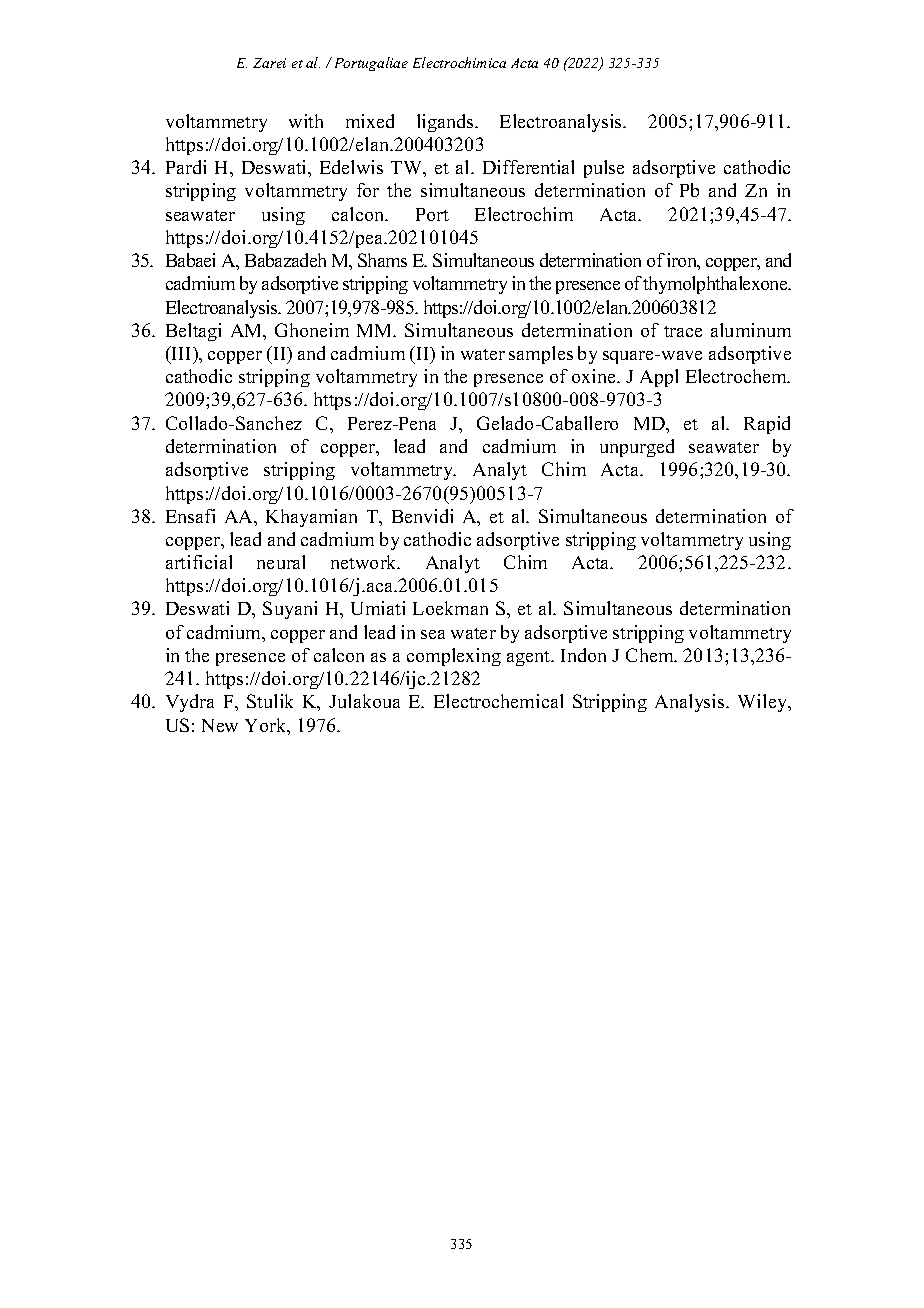 The height and width of the screenshot is (1308, 924). I want to click on ligands, so click(446, 123).
